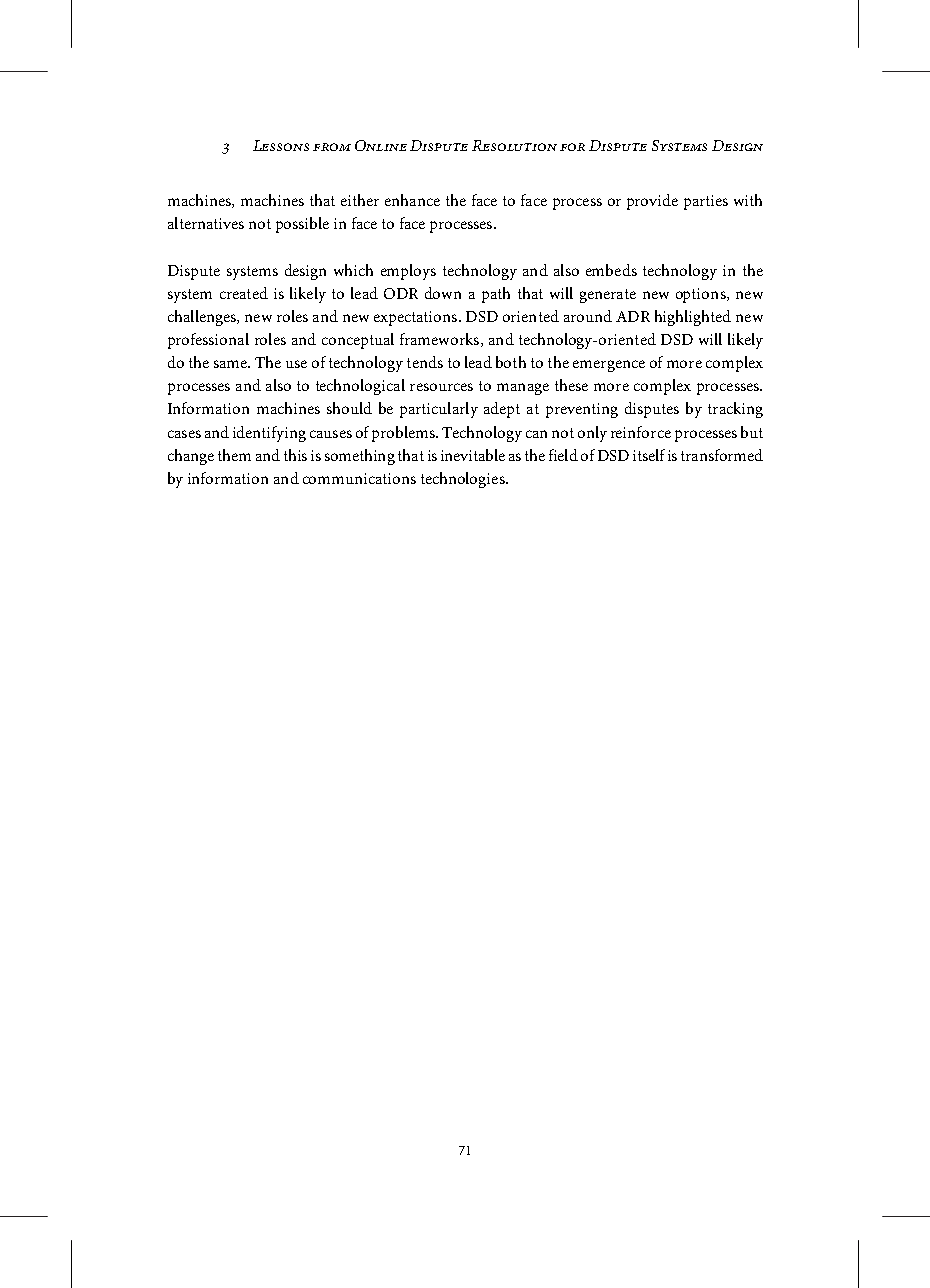 This document has height=1288, width=930. I want to click on provide, so click(652, 202).
